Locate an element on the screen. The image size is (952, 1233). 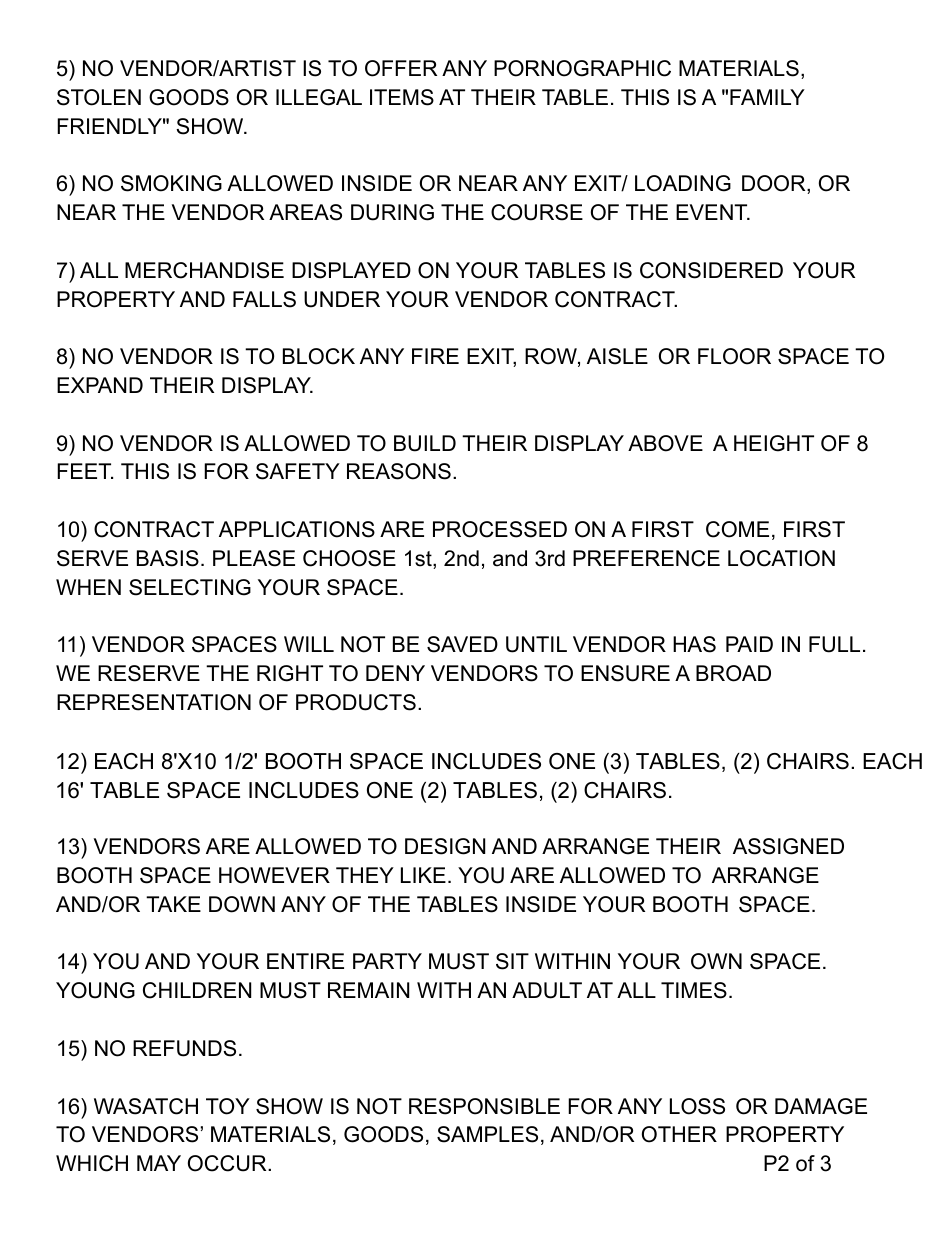
BUILD is located at coordinates (425, 443).
